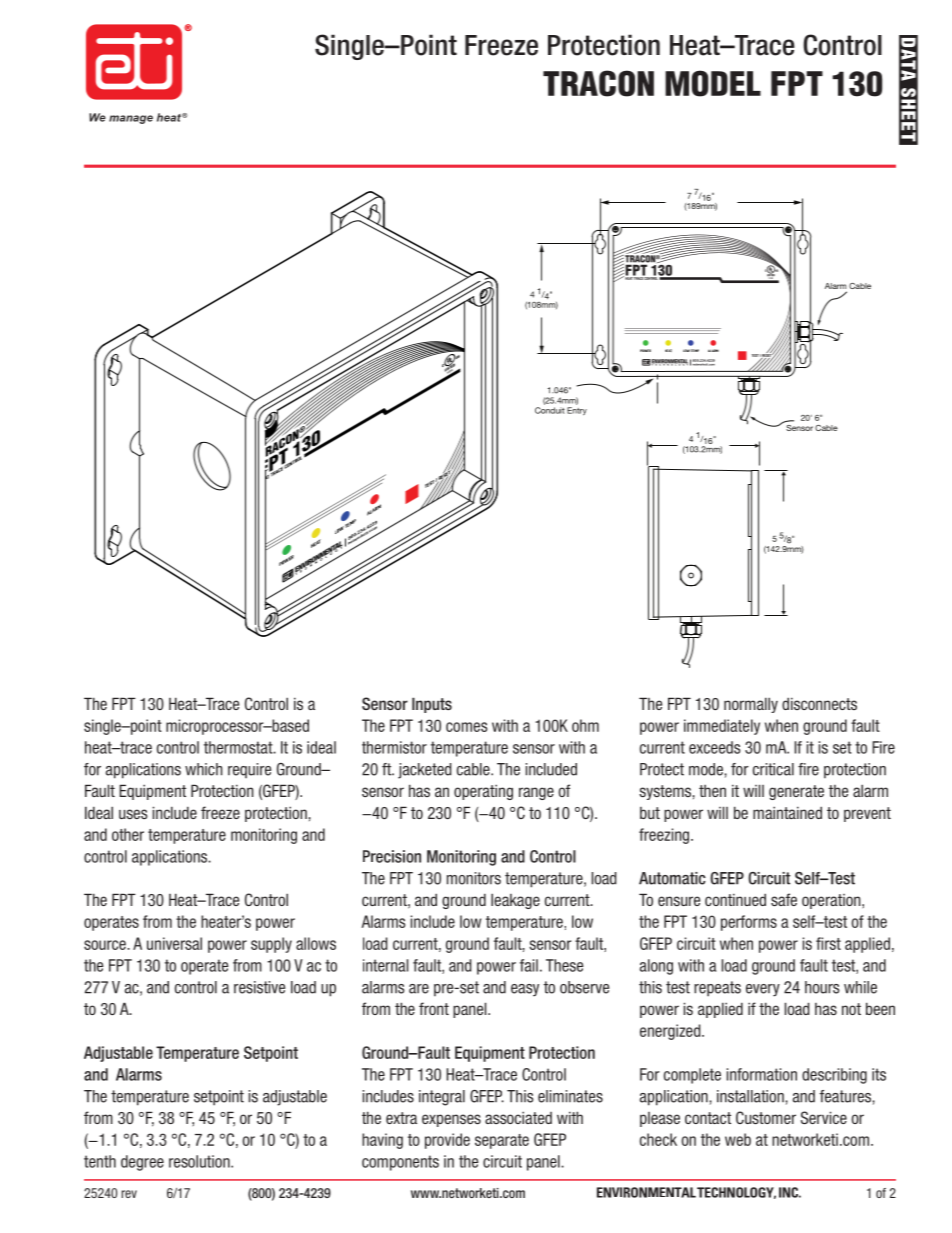 The height and width of the screenshot is (1233, 952). I want to click on resolution, so click(200, 1161).
